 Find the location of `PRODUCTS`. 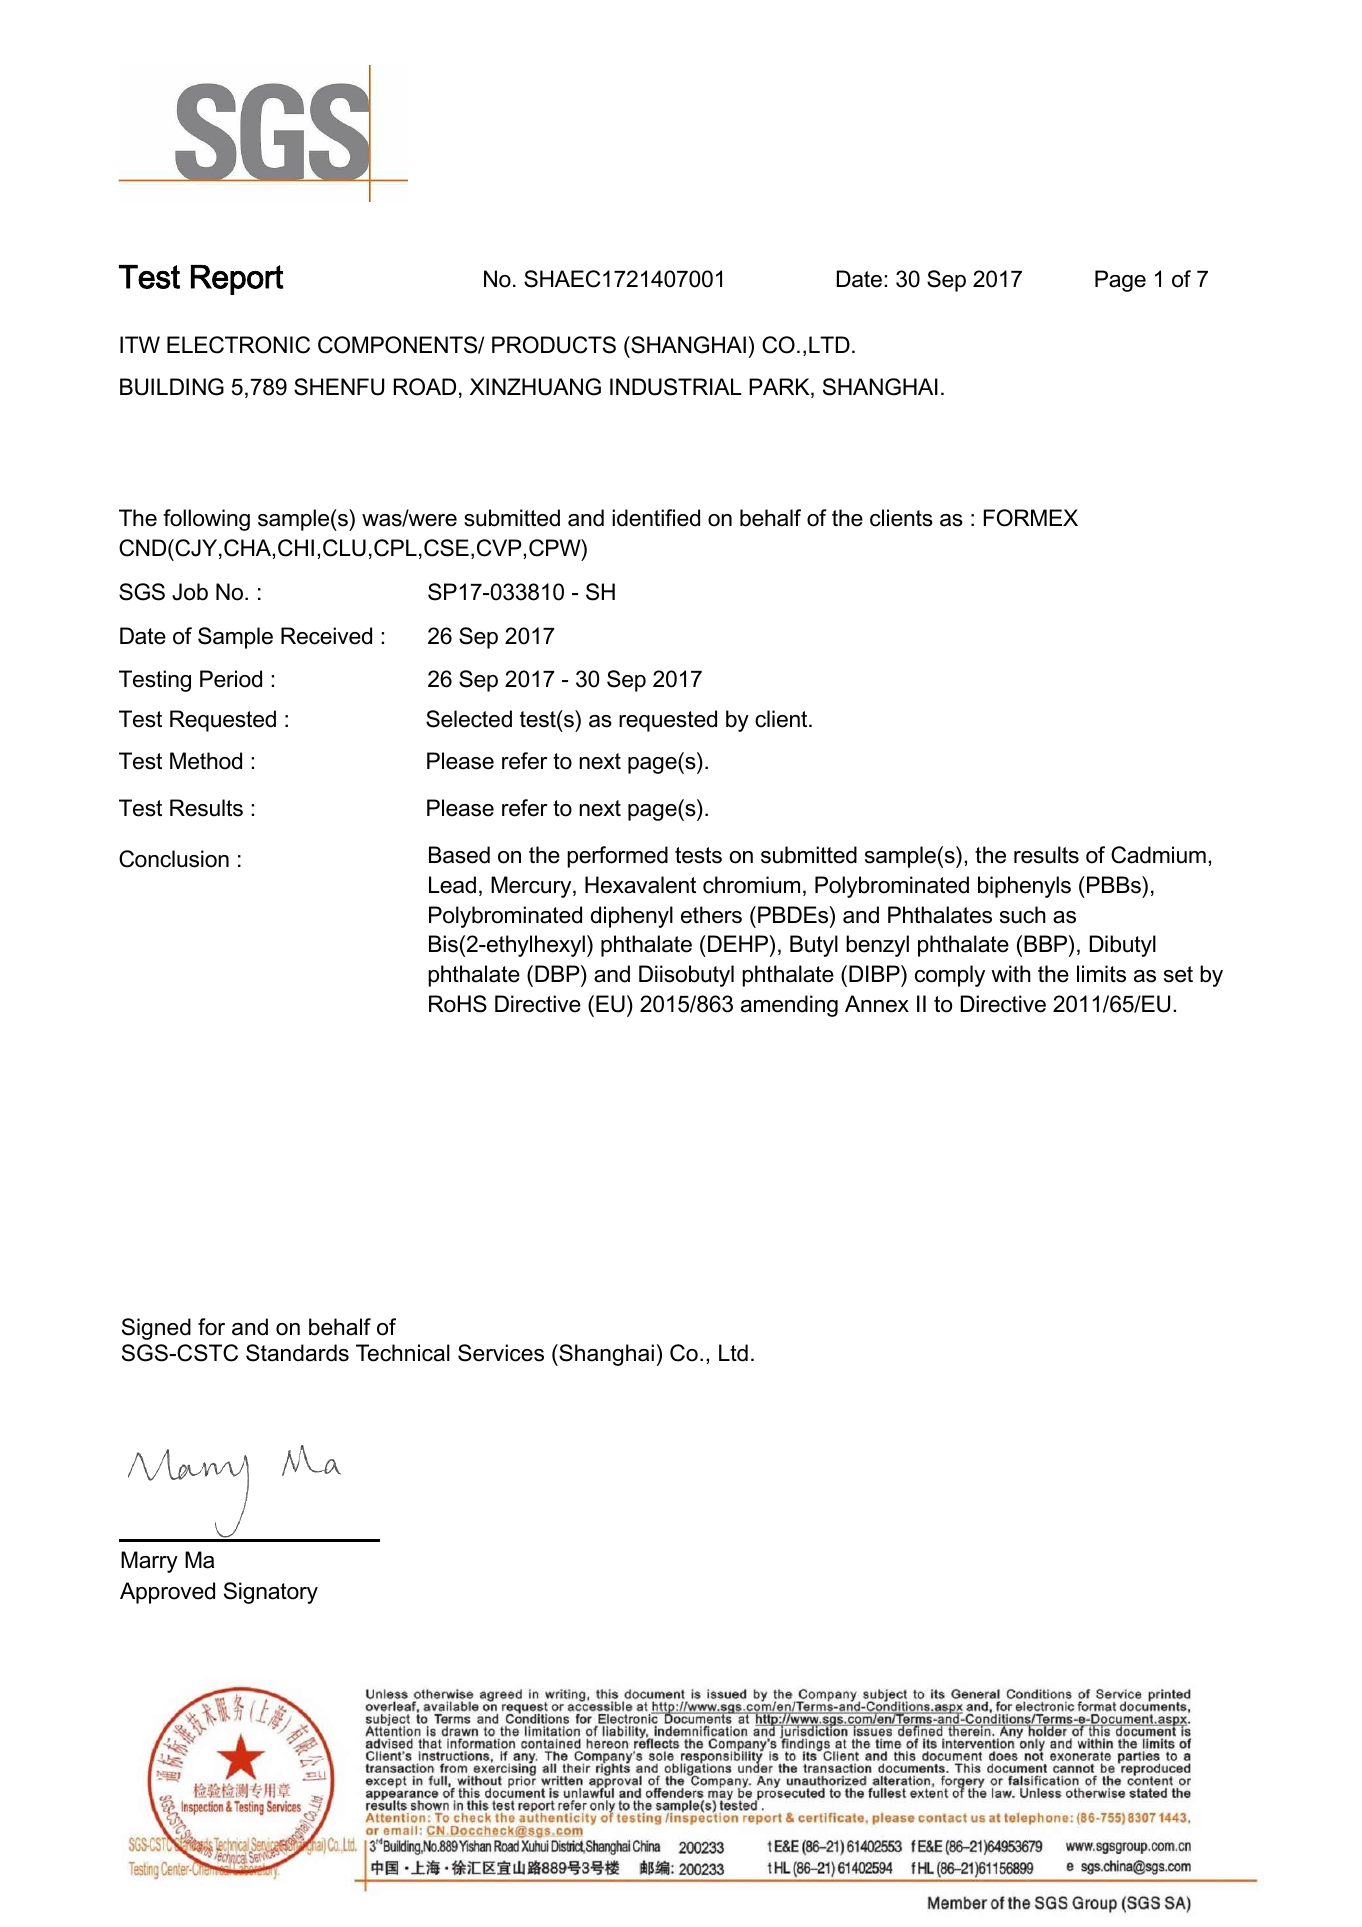

PRODUCTS is located at coordinates (554, 345).
